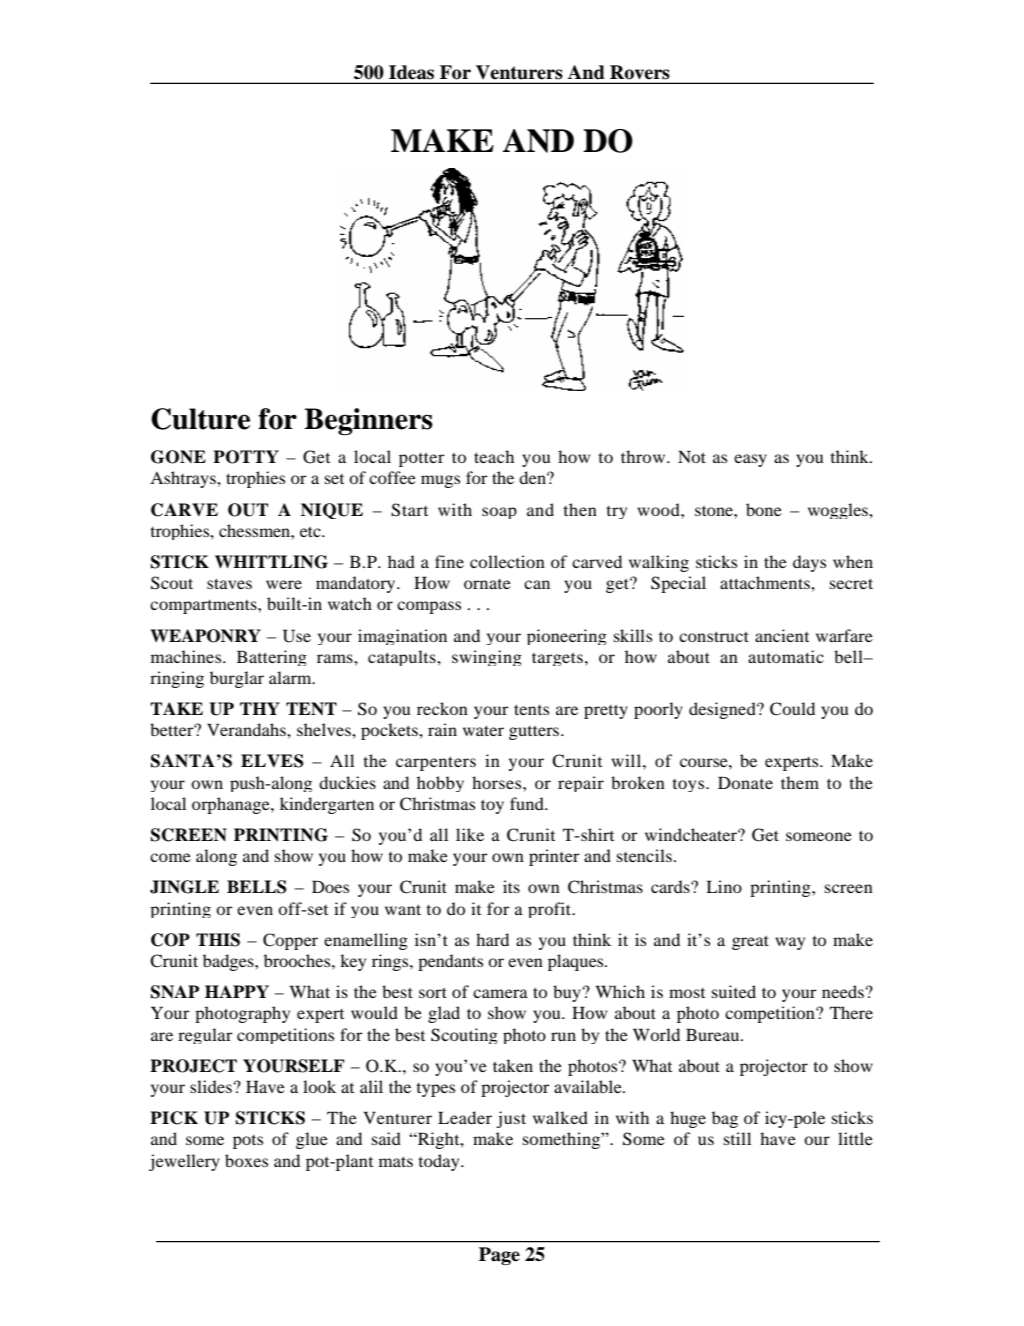 The width and height of the image is (1024, 1326). Describe the element at coordinates (499, 1256) in the image. I see `Page` at that location.
